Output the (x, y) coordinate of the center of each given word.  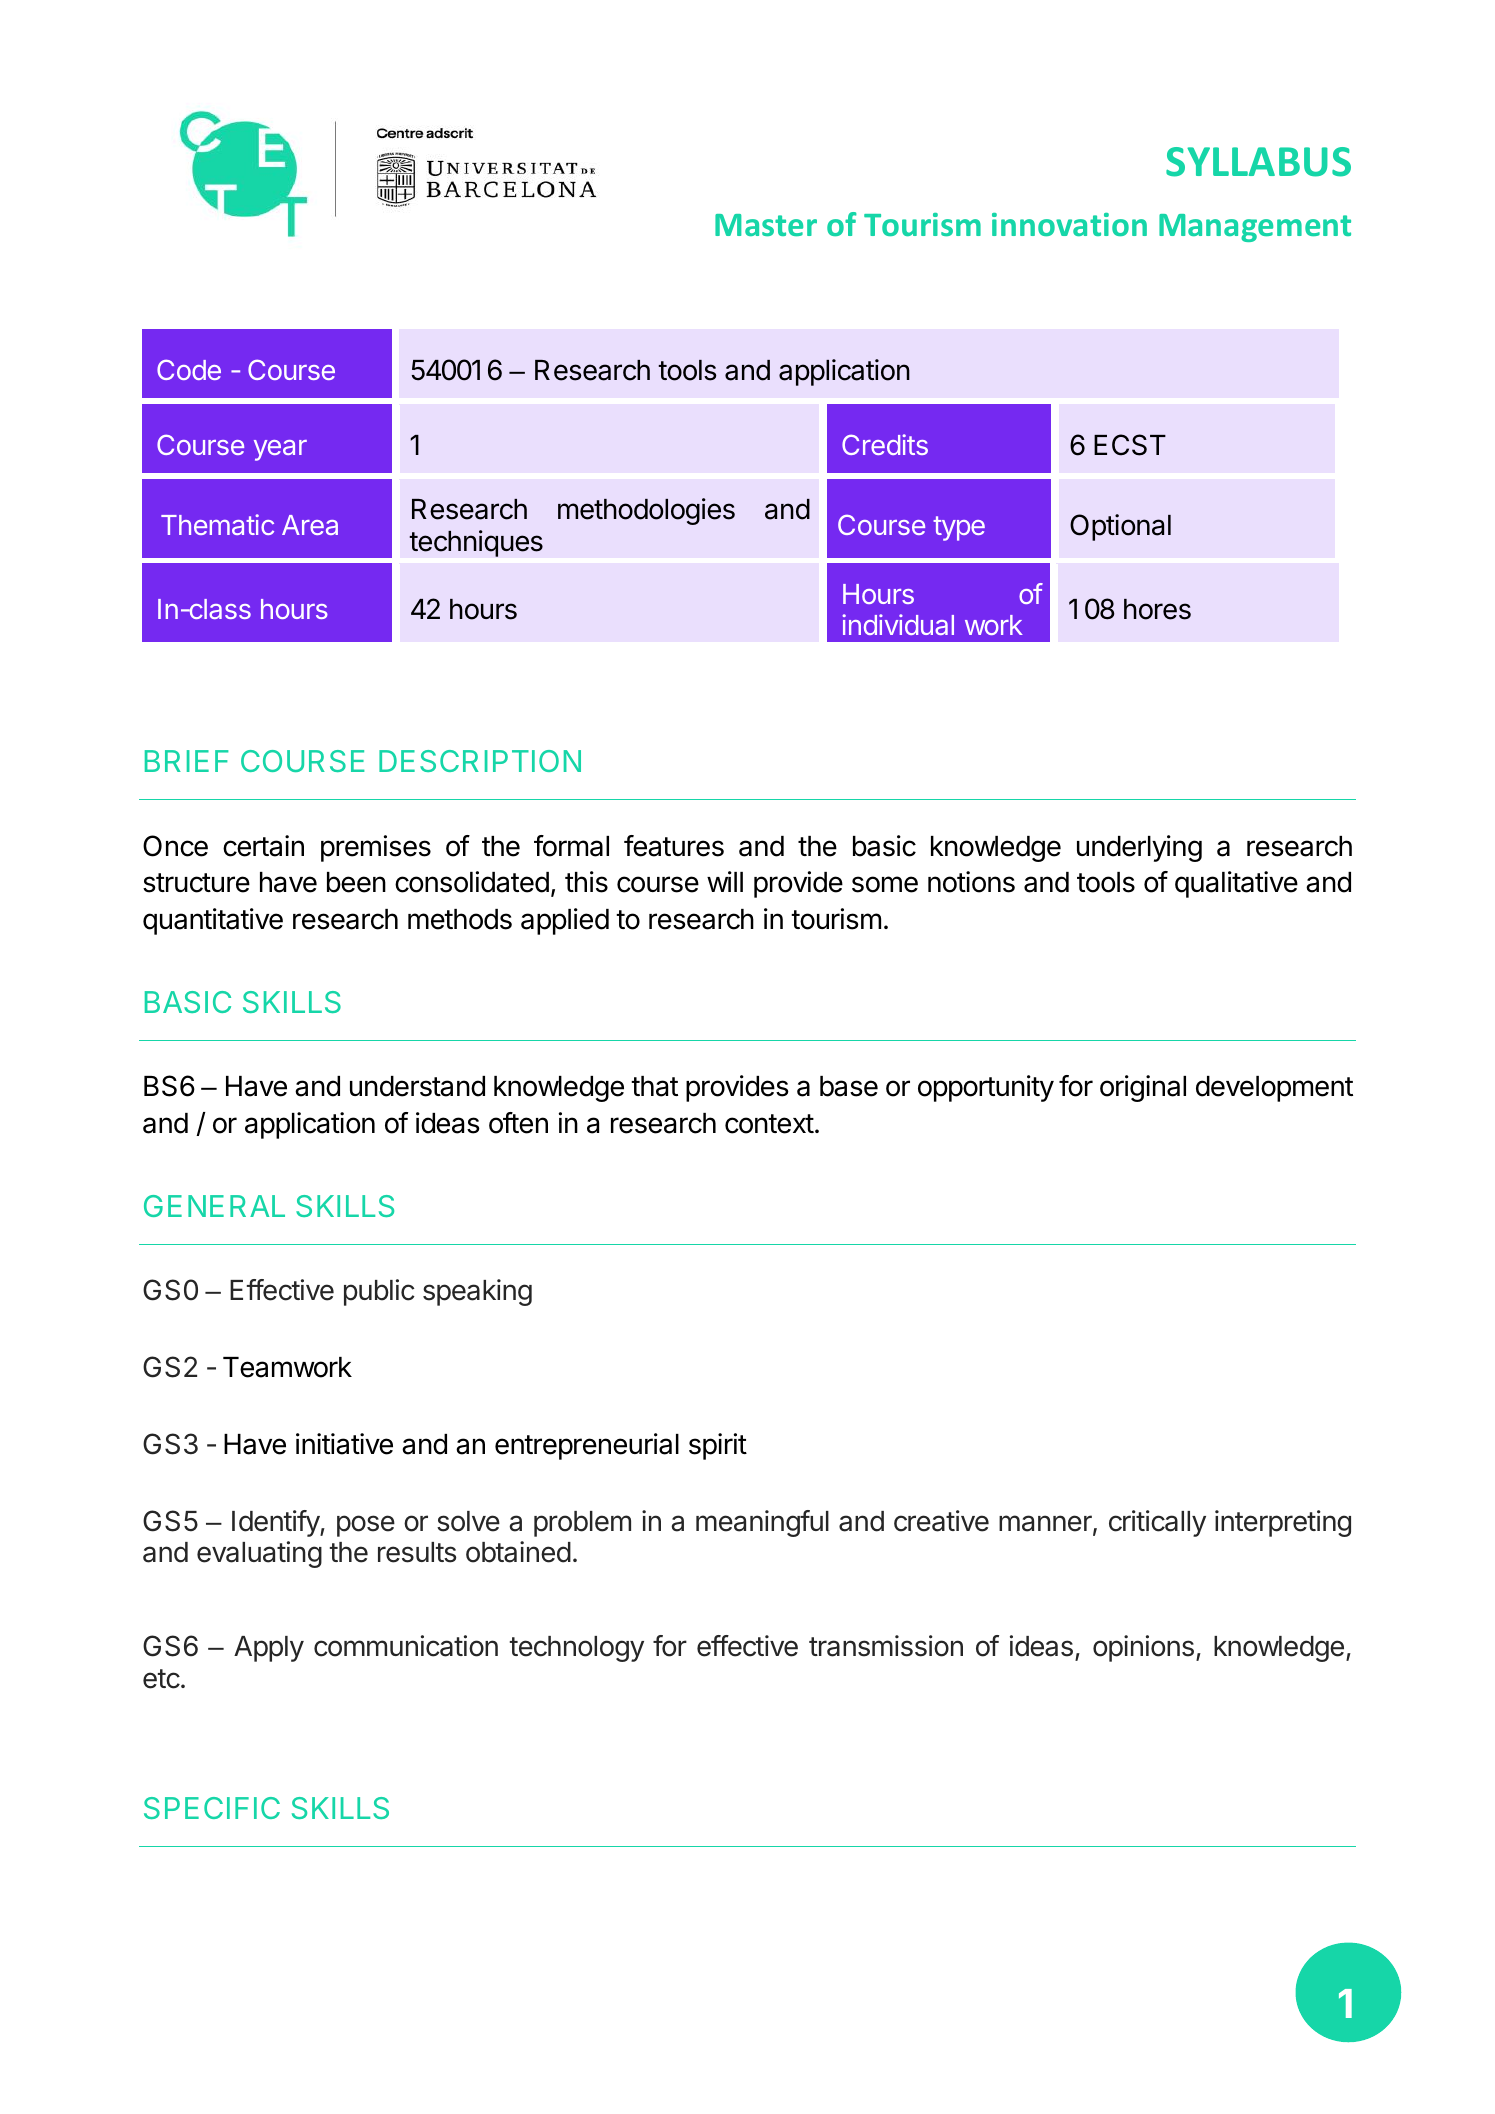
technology (577, 1649)
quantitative (213, 921)
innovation (1069, 224)
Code (189, 370)
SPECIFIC (212, 1808)
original (1143, 1088)
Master (766, 225)
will (725, 881)
